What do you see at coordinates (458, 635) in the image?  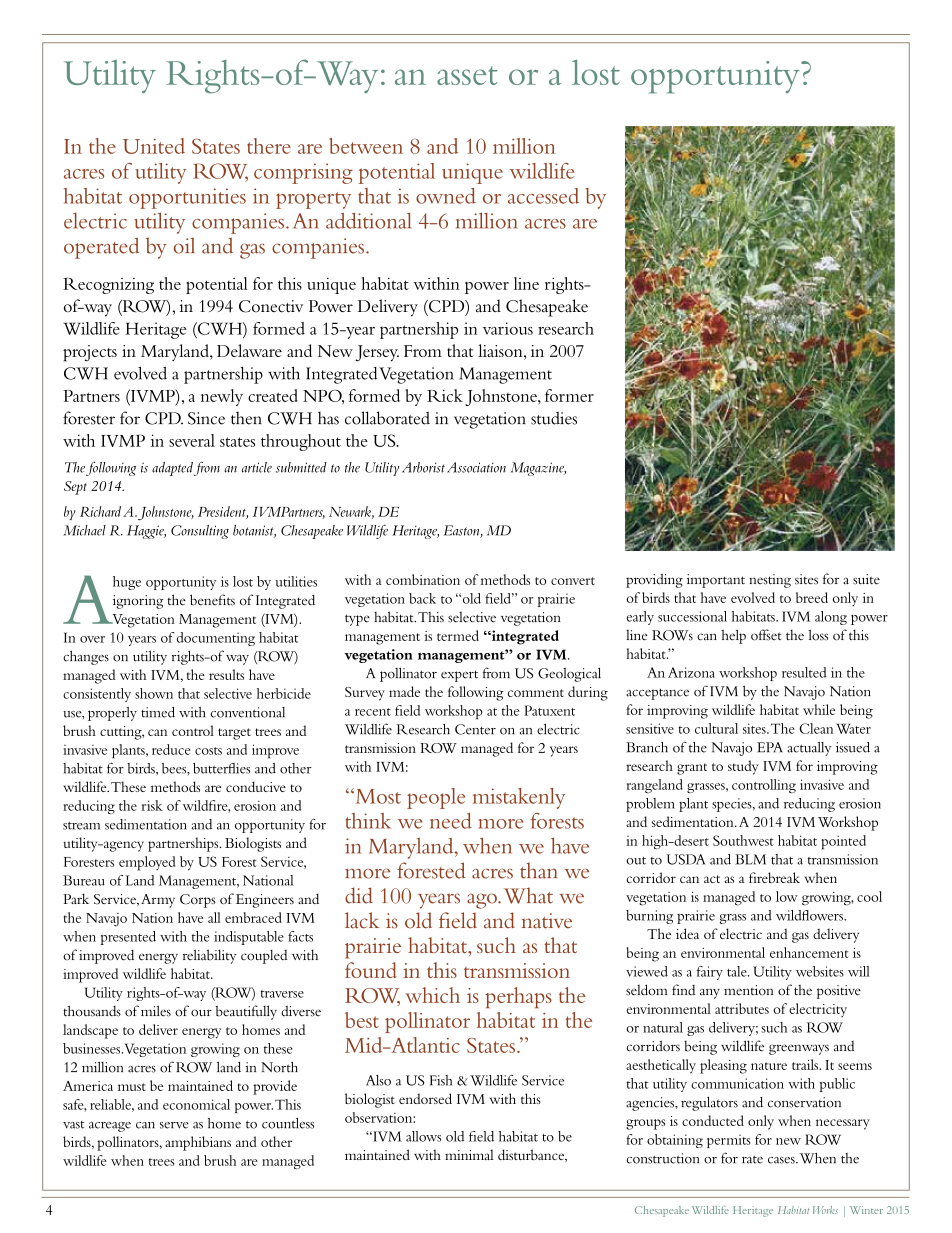 I see `termed` at bounding box center [458, 635].
